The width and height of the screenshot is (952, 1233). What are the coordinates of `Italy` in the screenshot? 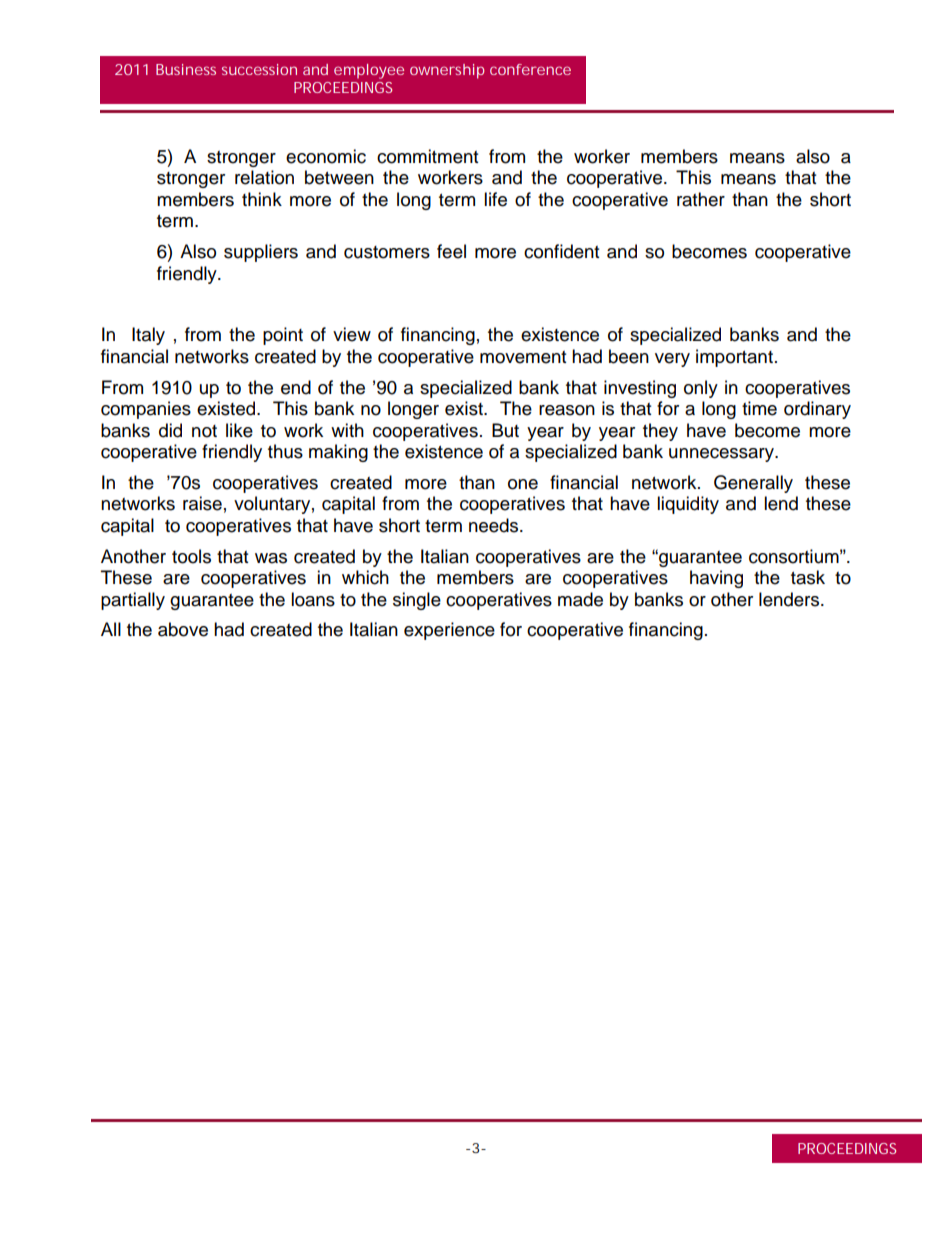 It's located at (148, 336).
